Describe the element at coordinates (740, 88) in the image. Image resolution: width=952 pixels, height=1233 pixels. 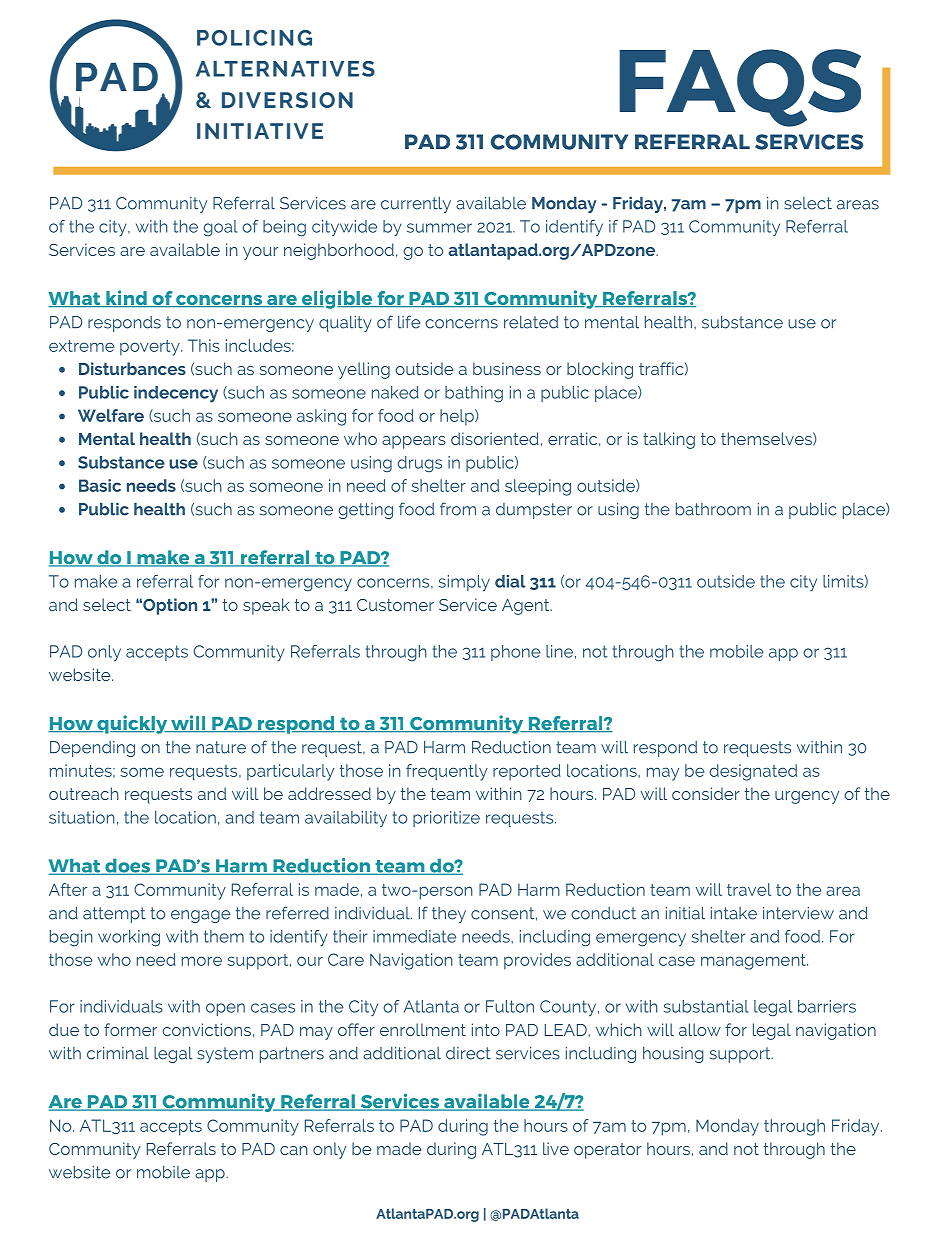
I see `FAQS` at that location.
